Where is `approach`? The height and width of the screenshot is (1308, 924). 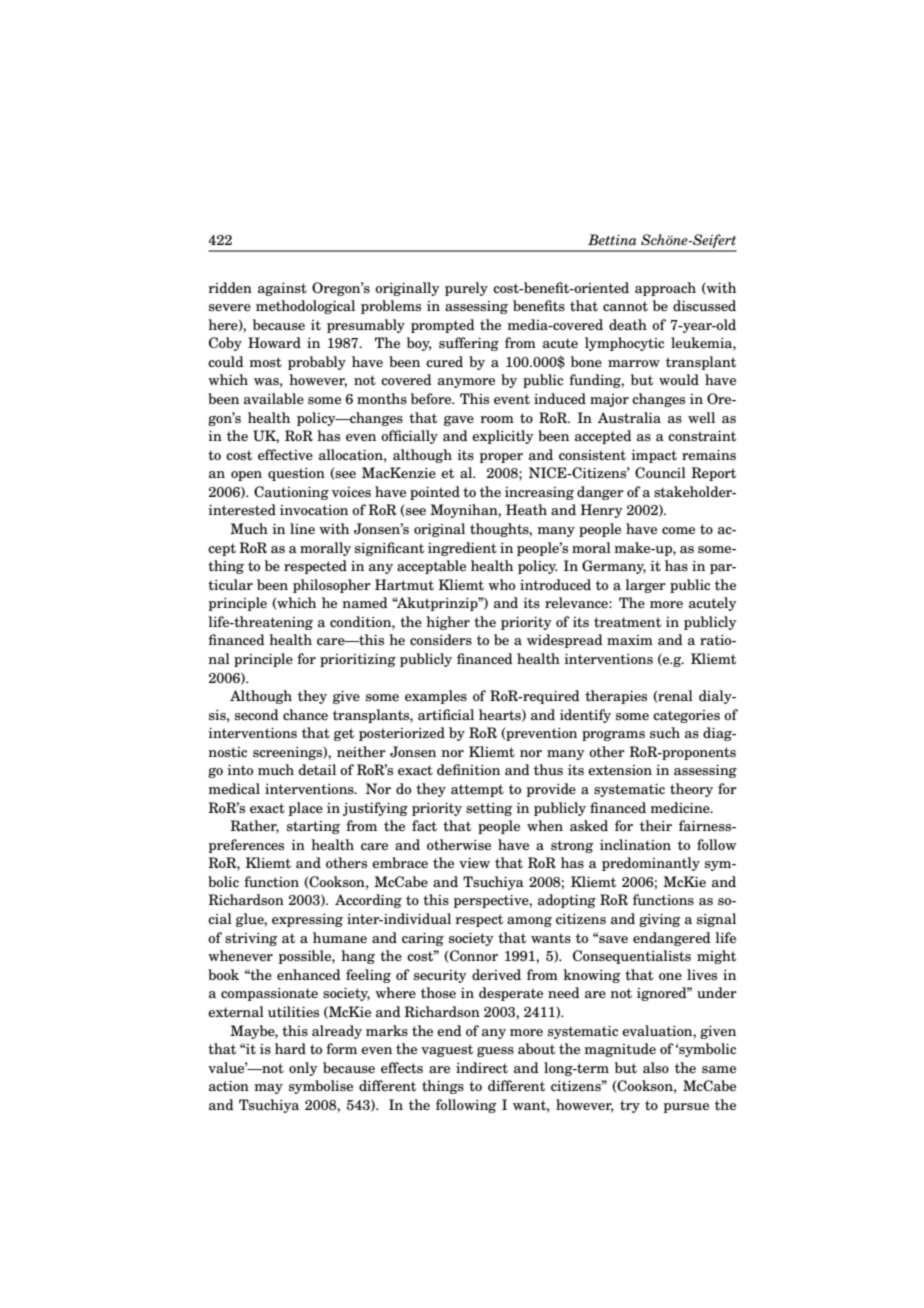 approach is located at coordinates (665, 289).
